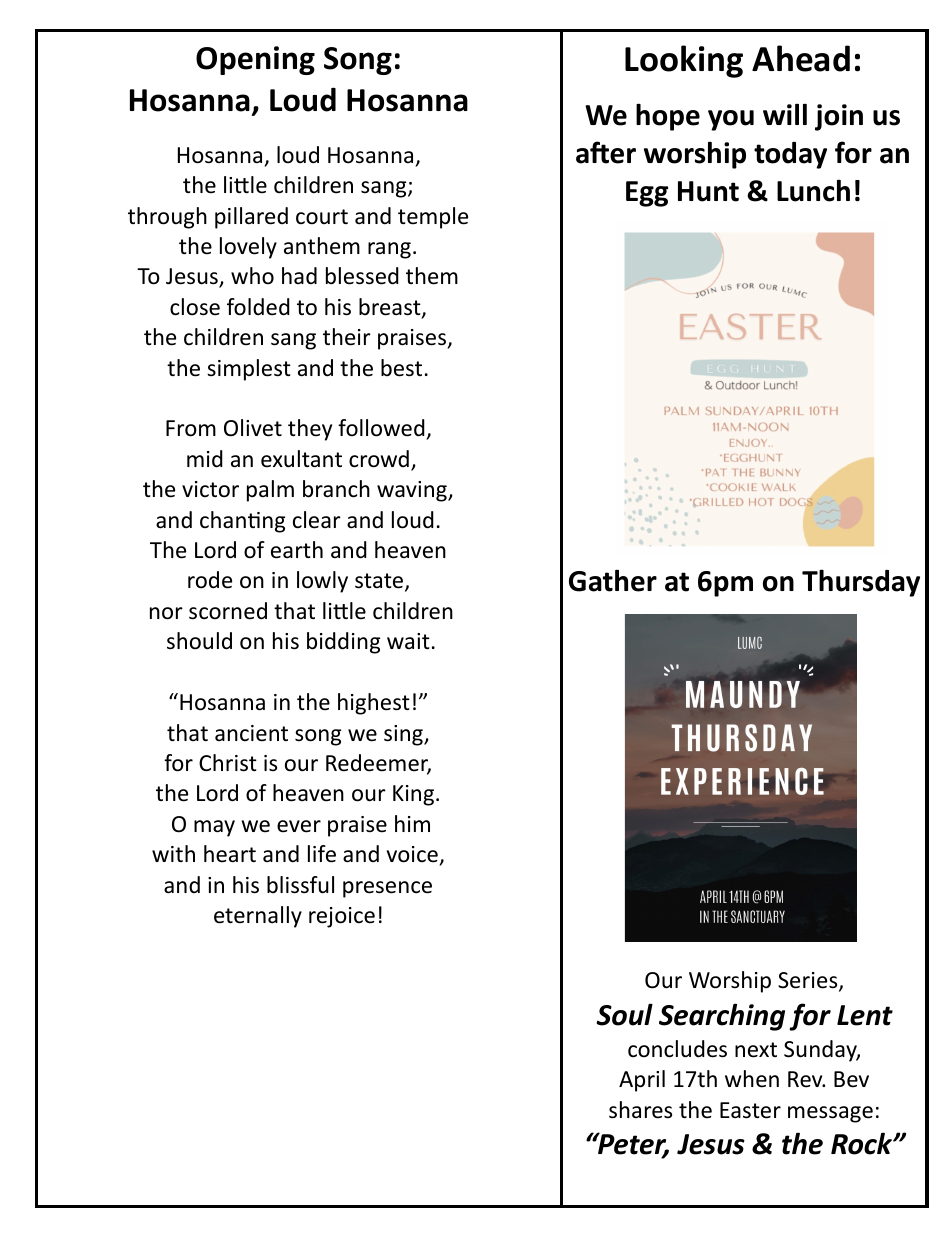 This page has width=952, height=1233. Describe the element at coordinates (606, 152) in the page. I see `after` at that location.
